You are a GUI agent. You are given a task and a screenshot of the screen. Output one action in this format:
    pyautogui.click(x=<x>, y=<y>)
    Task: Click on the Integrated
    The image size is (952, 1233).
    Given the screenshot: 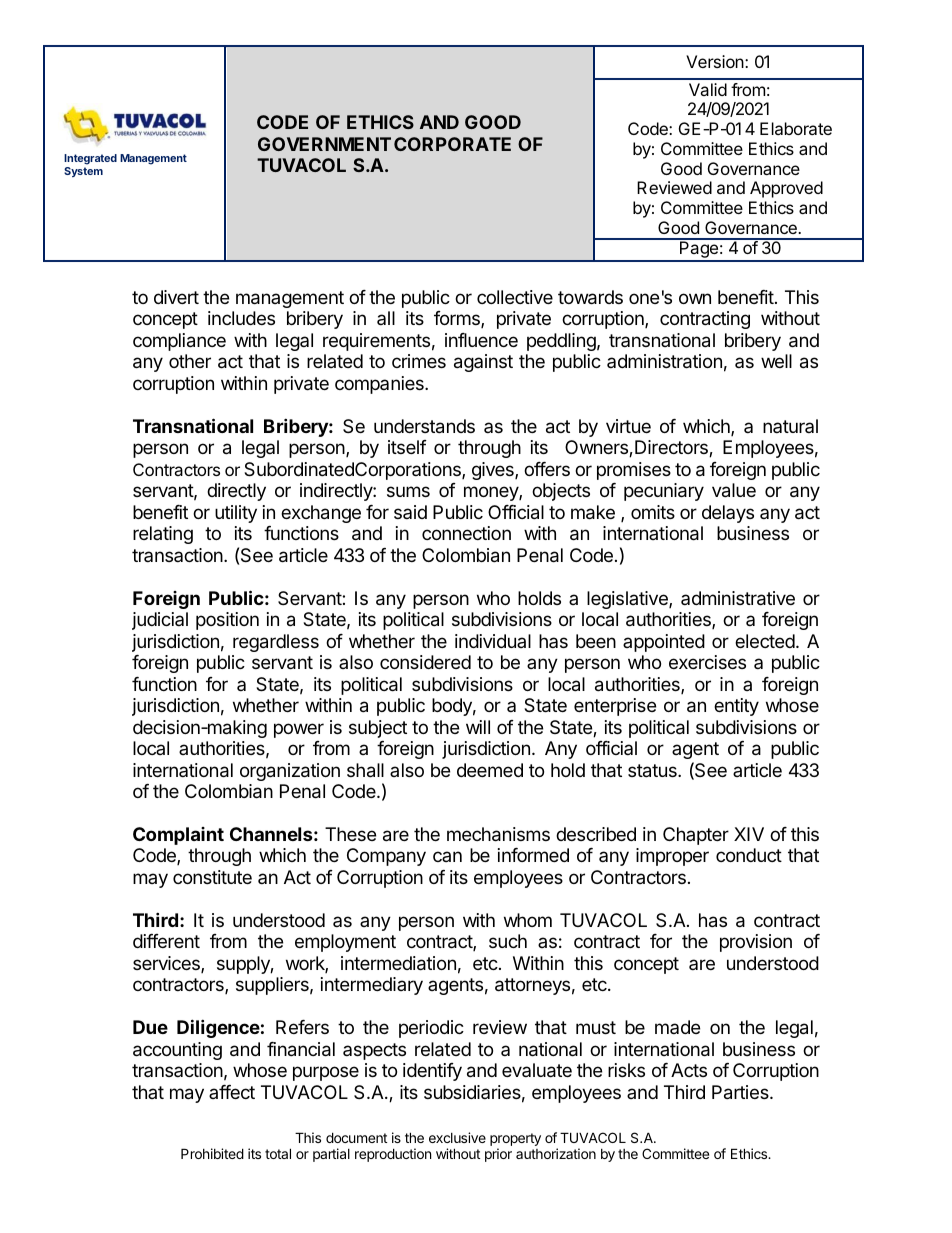 What is the action you would take?
    pyautogui.click(x=90, y=161)
